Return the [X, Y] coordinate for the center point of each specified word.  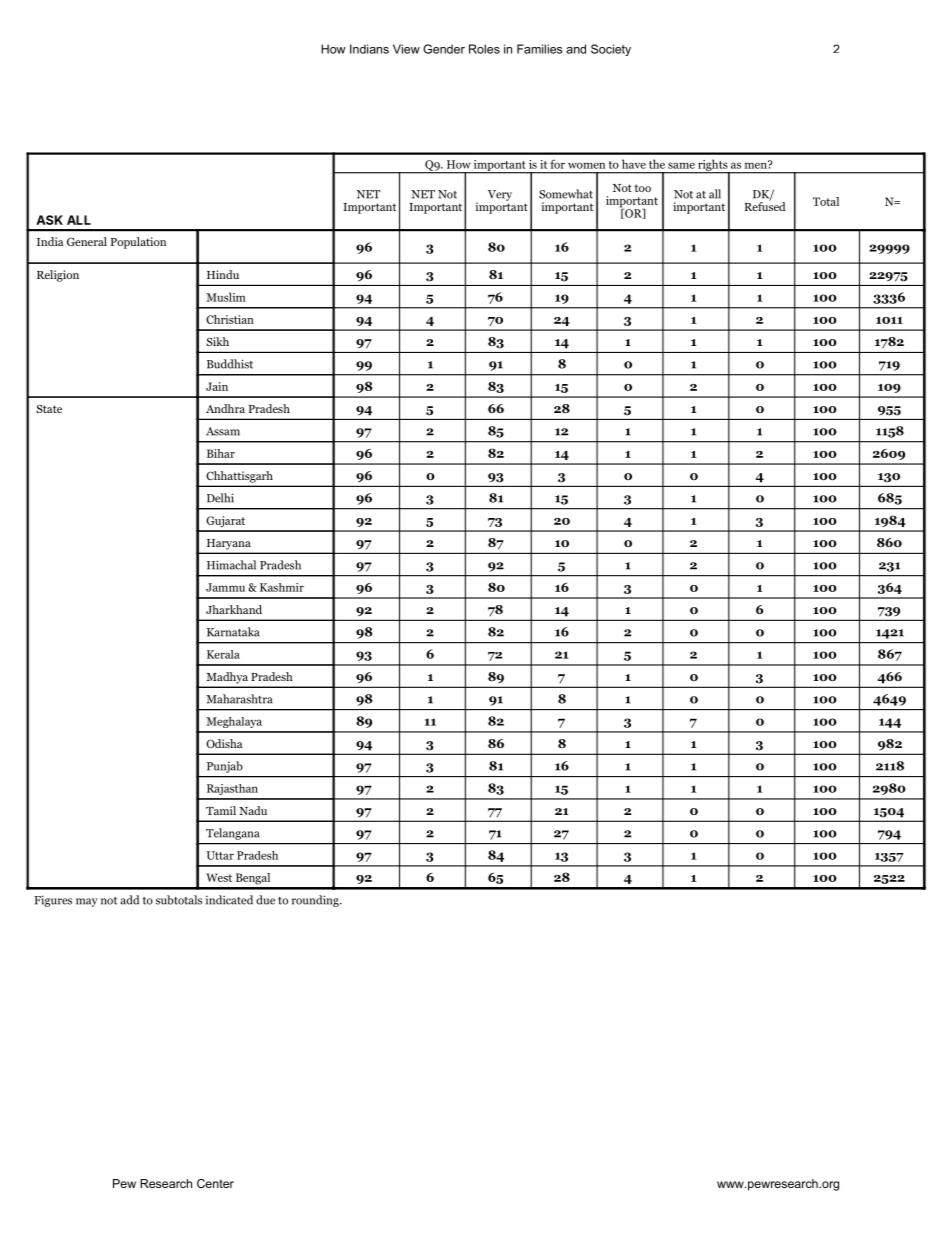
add [130, 900]
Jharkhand [234, 609]
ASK [49, 220]
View [406, 49]
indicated [229, 900]
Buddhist [230, 364]
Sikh [218, 341]
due [265, 900]
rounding [316, 901]
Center [215, 1183]
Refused [765, 205]
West [219, 877]
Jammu [225, 587]
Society [611, 50]
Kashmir [282, 587]
